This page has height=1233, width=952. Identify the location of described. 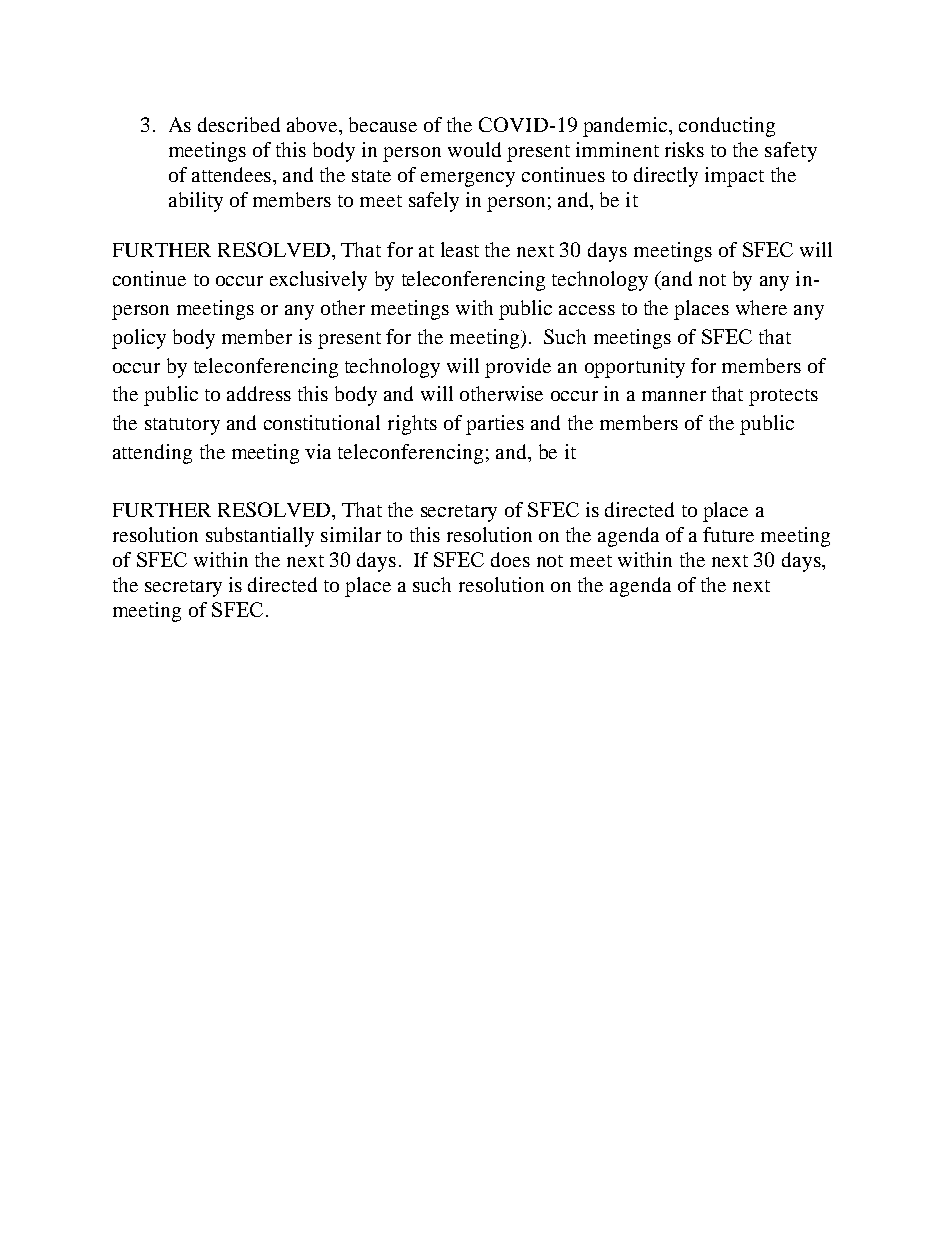
(239, 124).
